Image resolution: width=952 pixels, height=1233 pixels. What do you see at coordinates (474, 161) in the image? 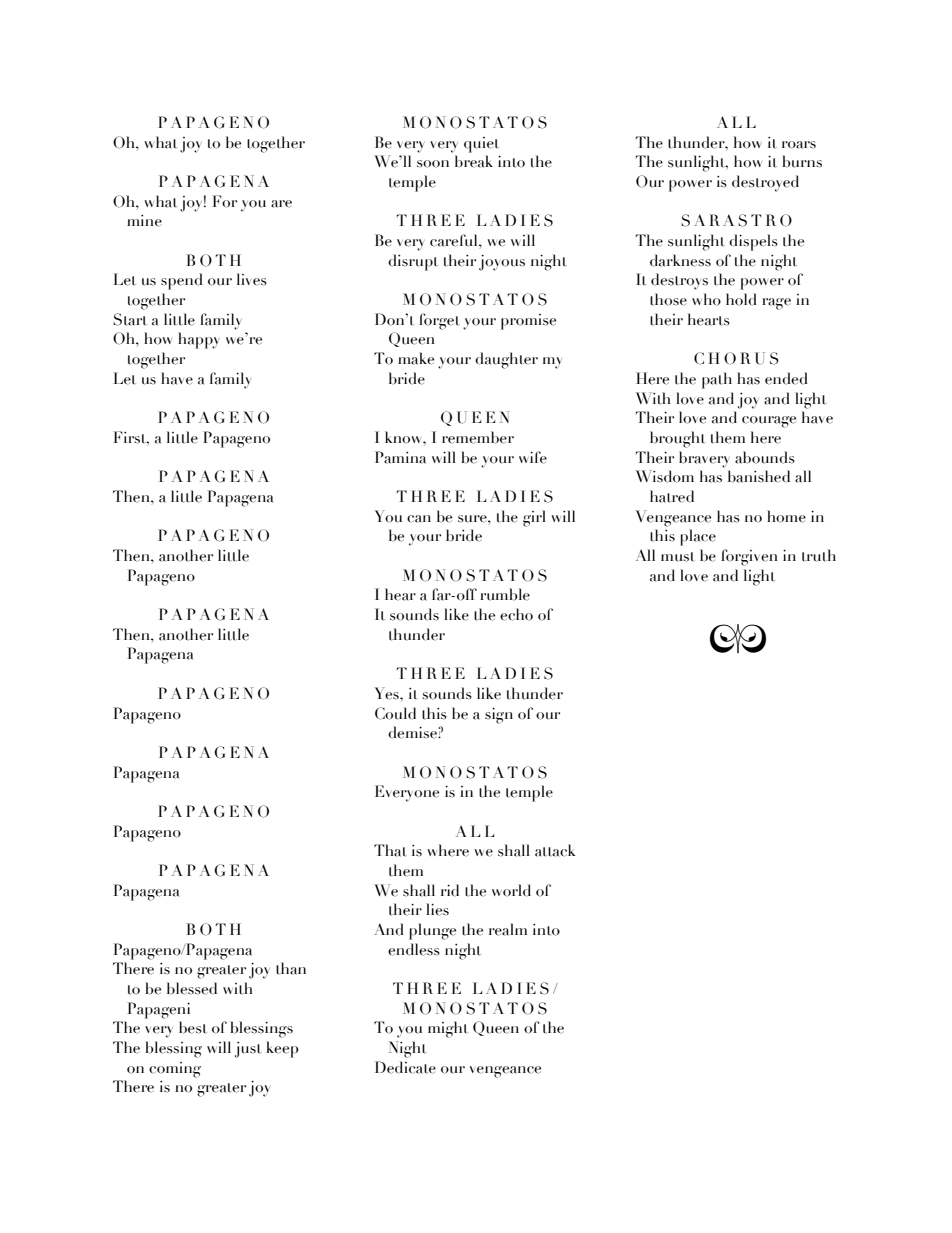
I see `break` at bounding box center [474, 161].
